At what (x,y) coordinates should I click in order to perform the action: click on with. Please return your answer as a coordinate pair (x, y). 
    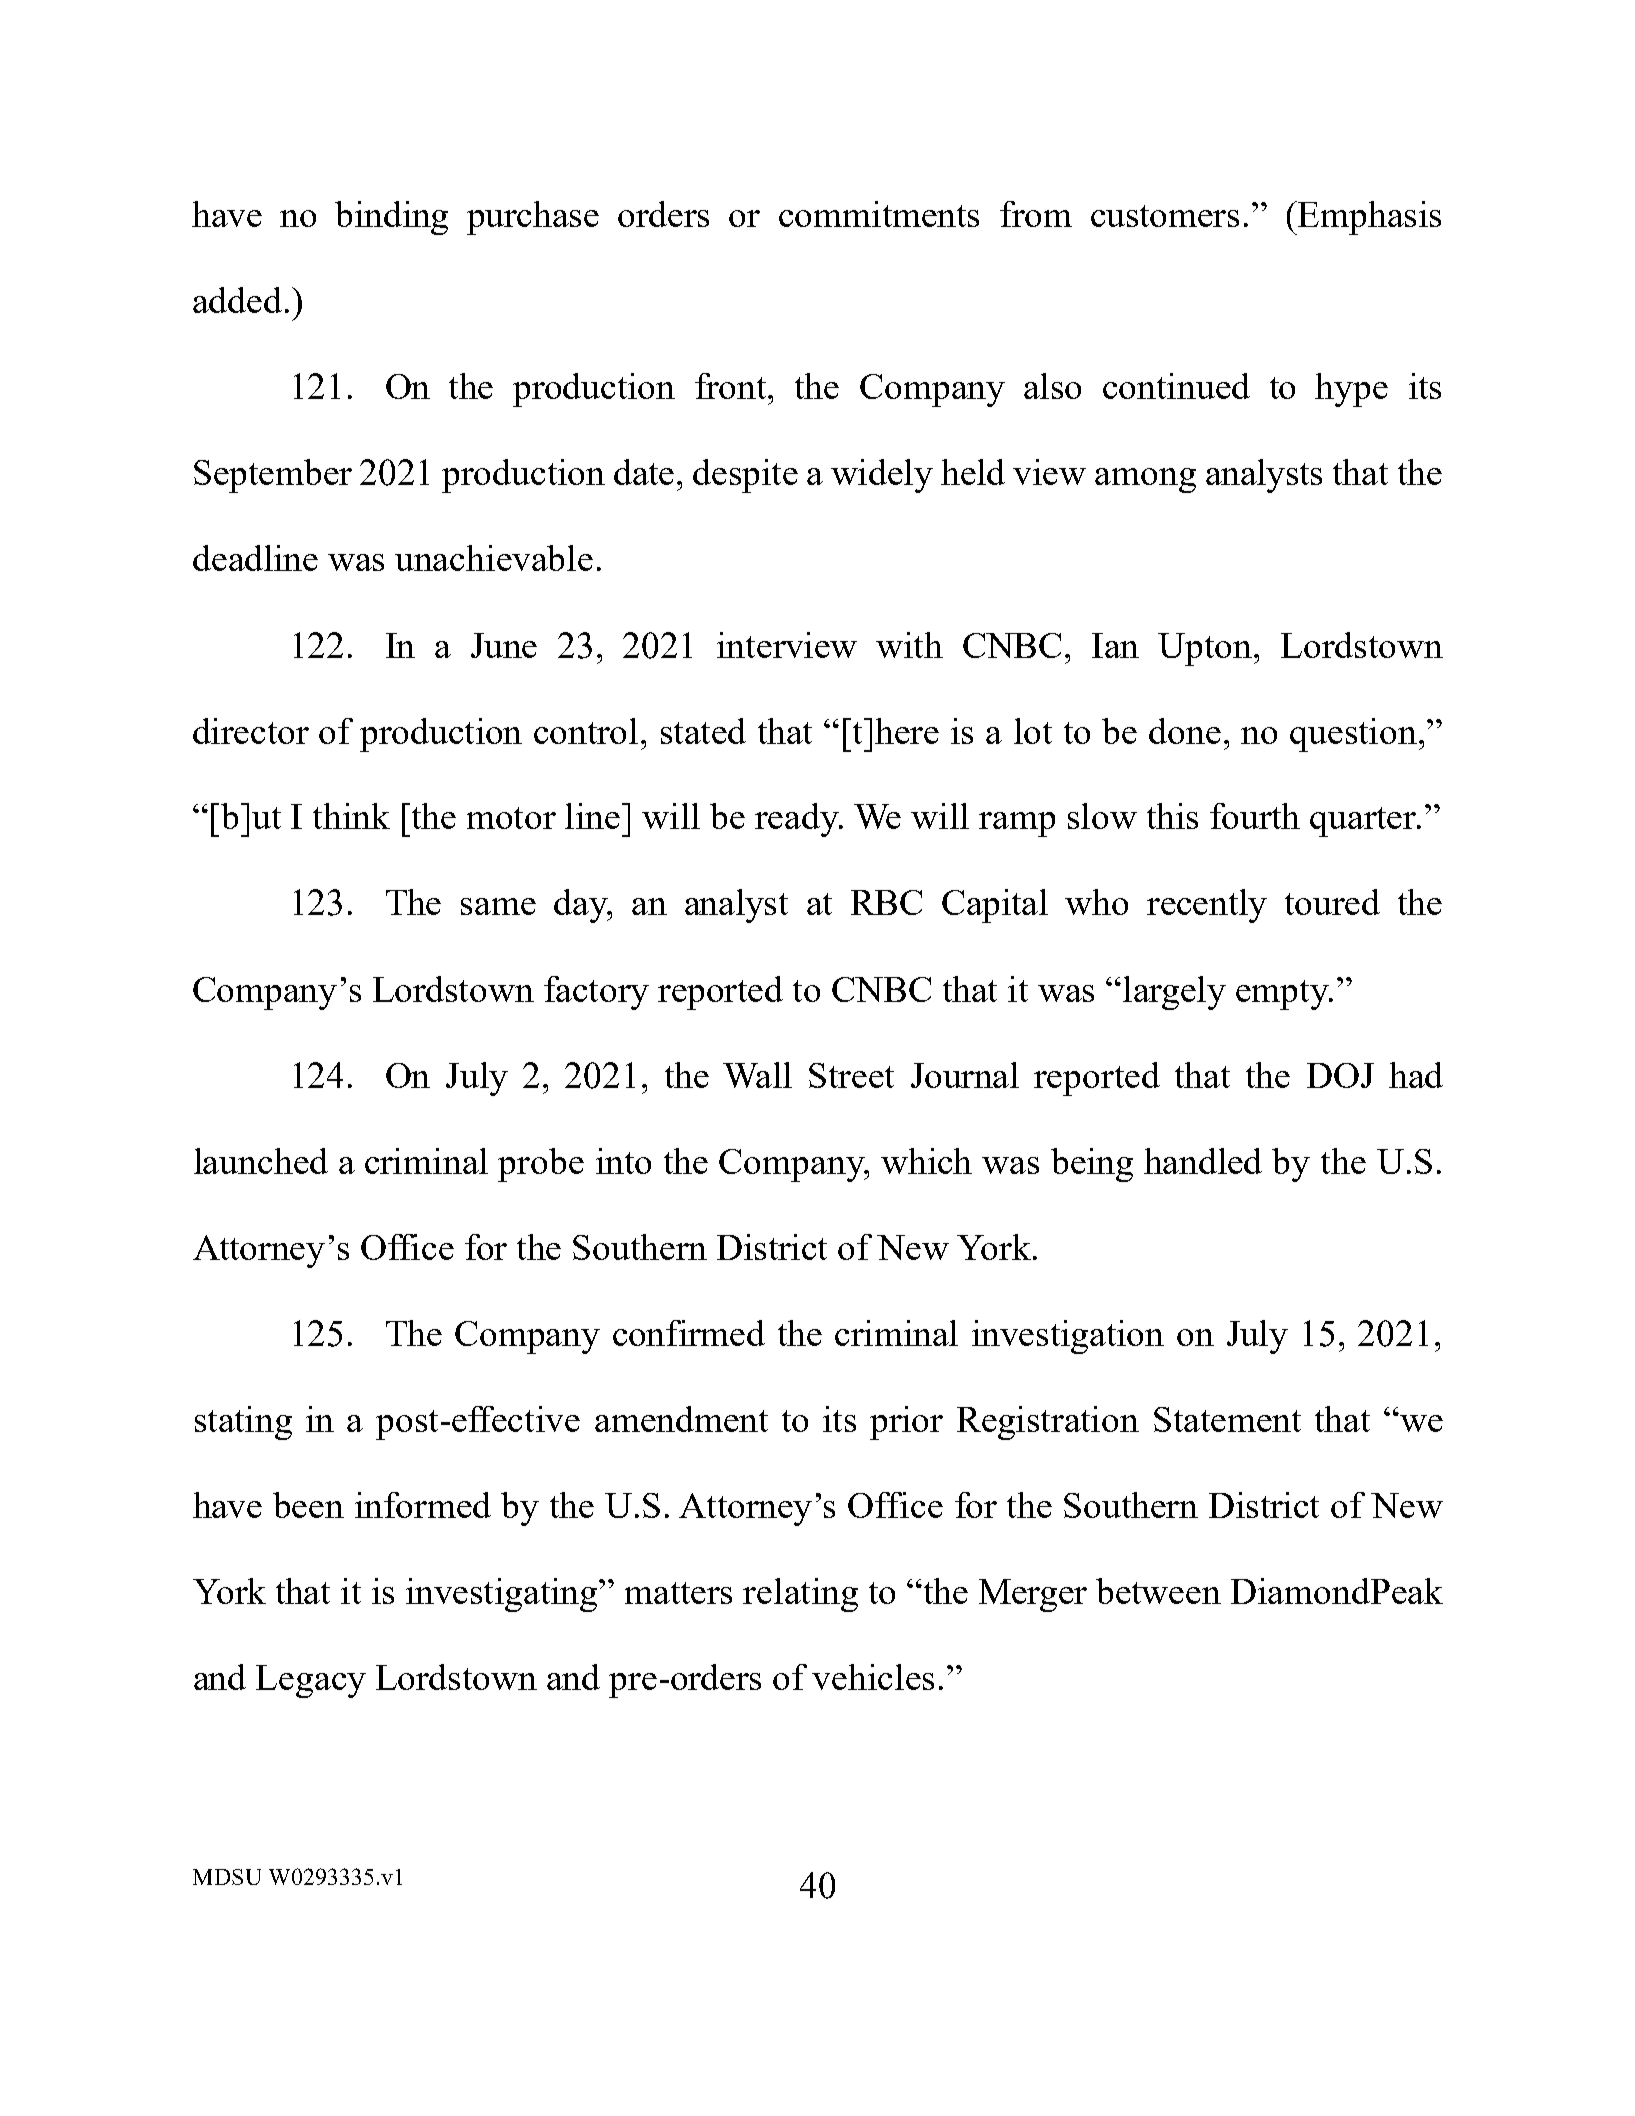
    Looking at the image, I should click on (909, 645).
